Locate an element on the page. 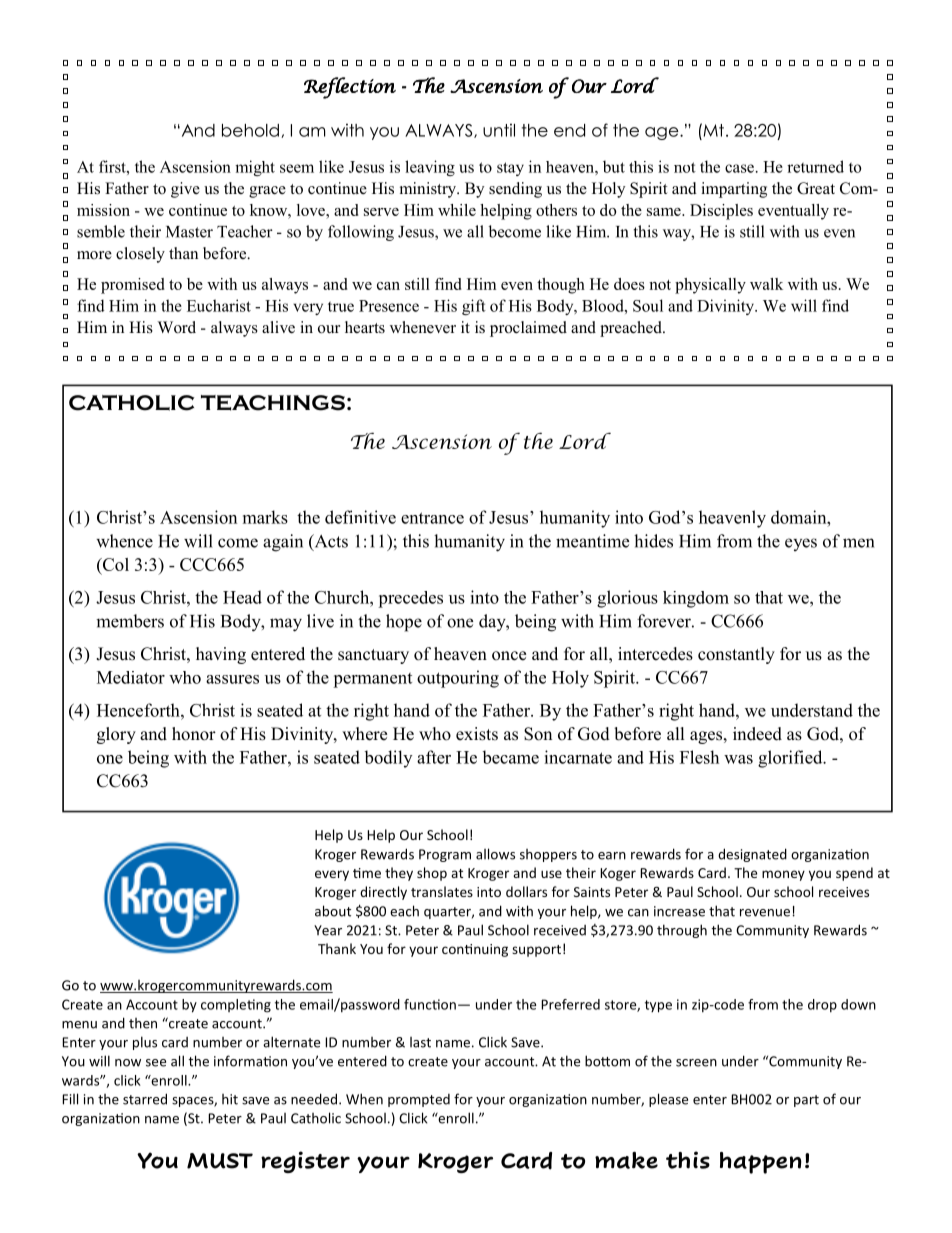 The width and height of the document is (952, 1233). prompted is located at coordinates (419, 1100).
